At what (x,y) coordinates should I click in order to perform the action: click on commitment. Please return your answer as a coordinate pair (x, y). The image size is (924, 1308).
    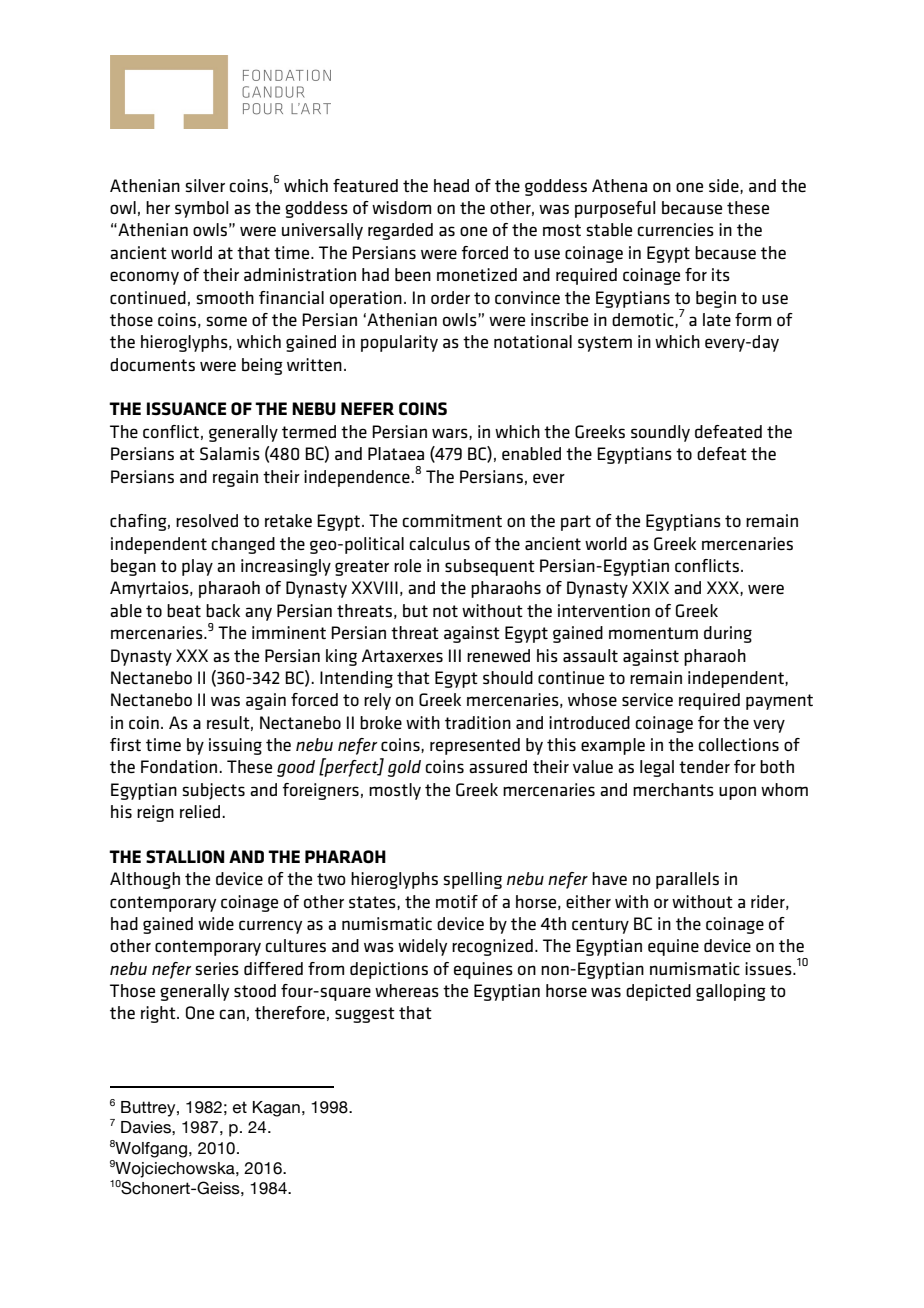
    Looking at the image, I should click on (452, 520).
